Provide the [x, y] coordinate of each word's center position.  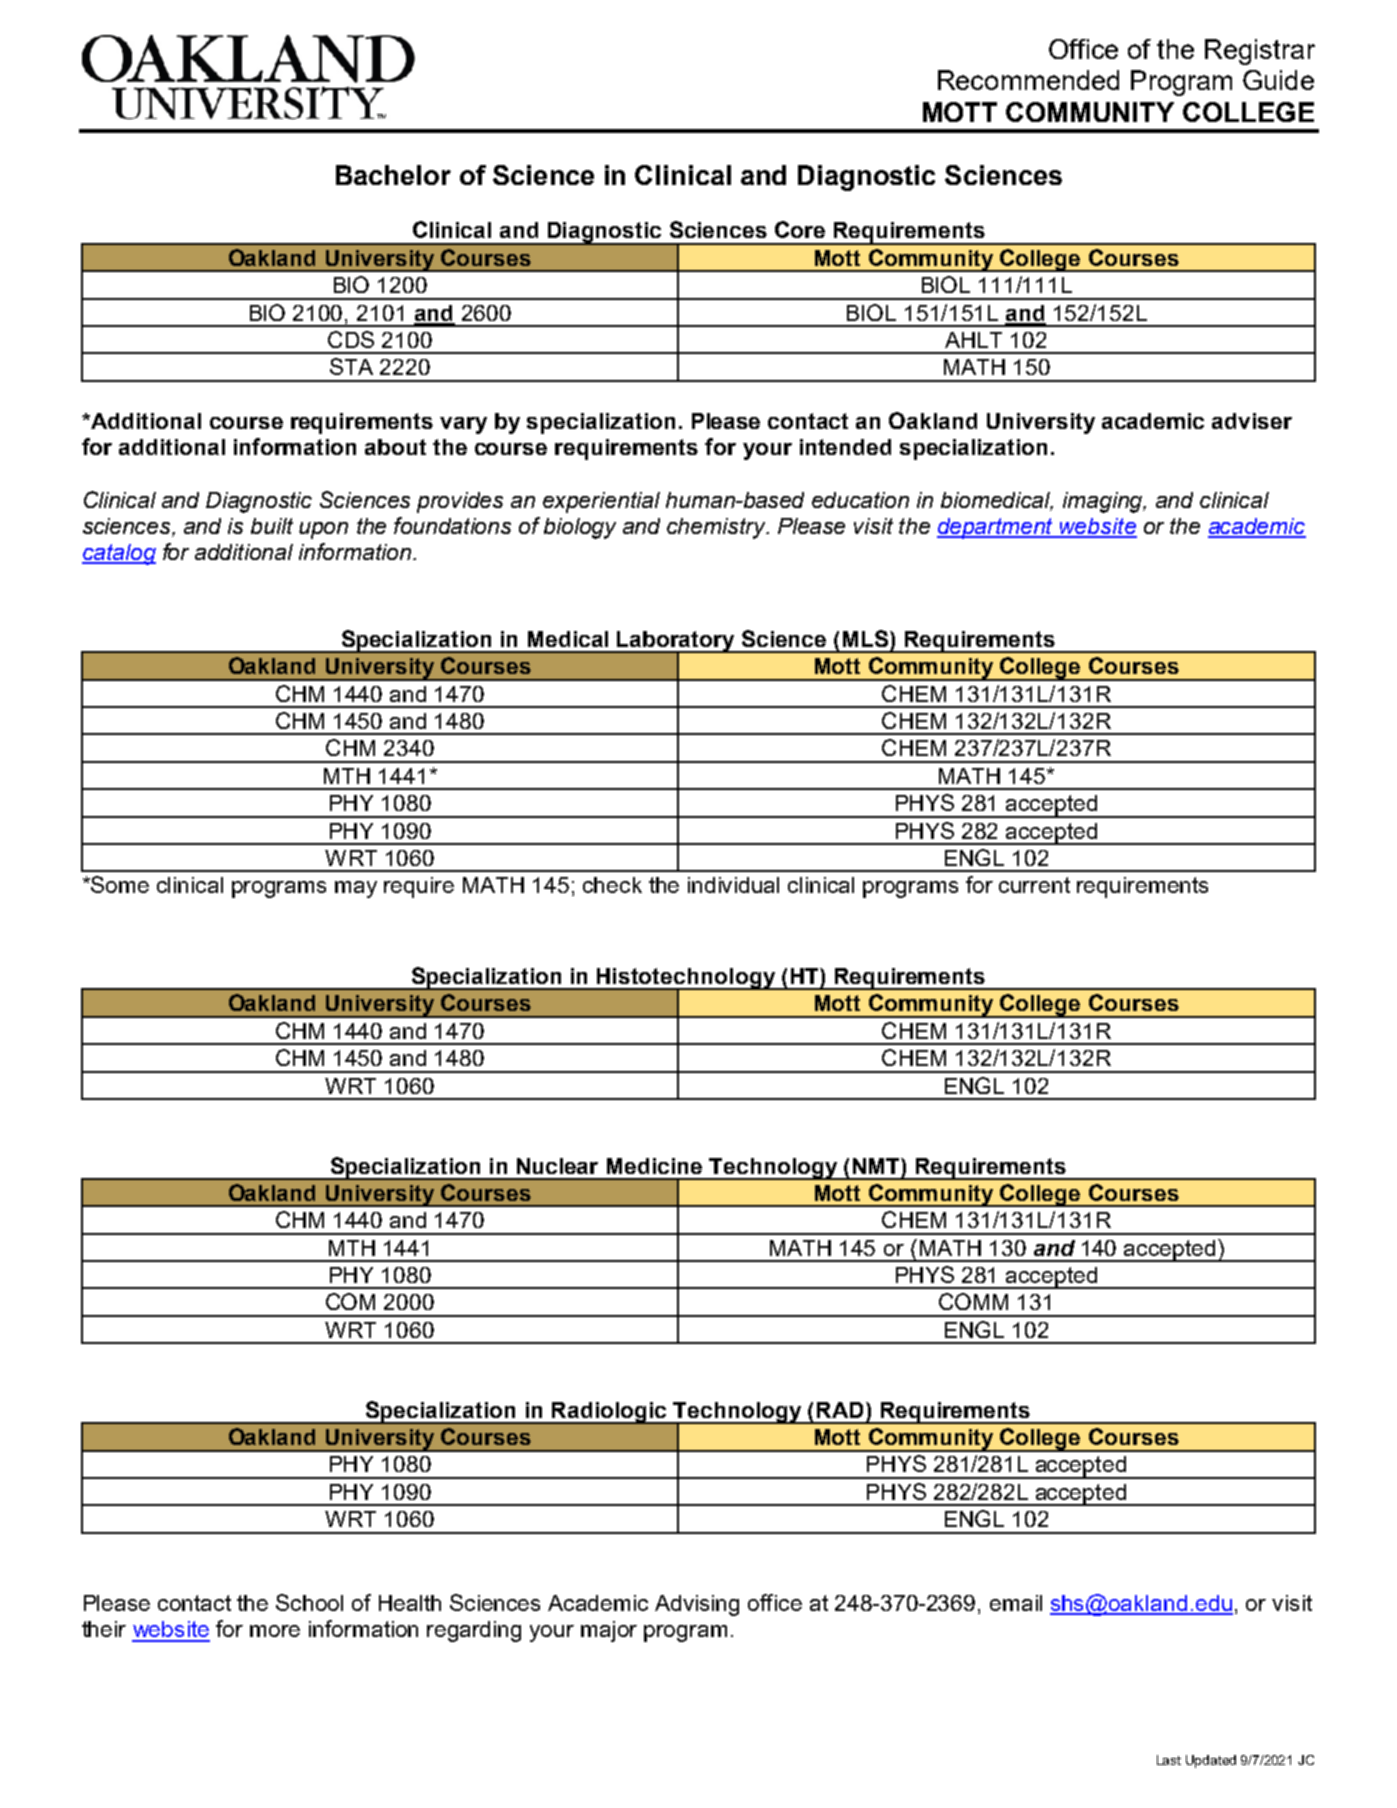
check [612, 885]
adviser [1252, 421]
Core [800, 229]
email [1016, 1603]
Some [119, 884]
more [275, 1631]
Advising [697, 1605]
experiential [601, 502]
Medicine [654, 1166]
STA [351, 366]
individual [733, 885]
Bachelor [393, 175]
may [356, 889]
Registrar [1260, 52]
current [1034, 885]
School [309, 1602]
